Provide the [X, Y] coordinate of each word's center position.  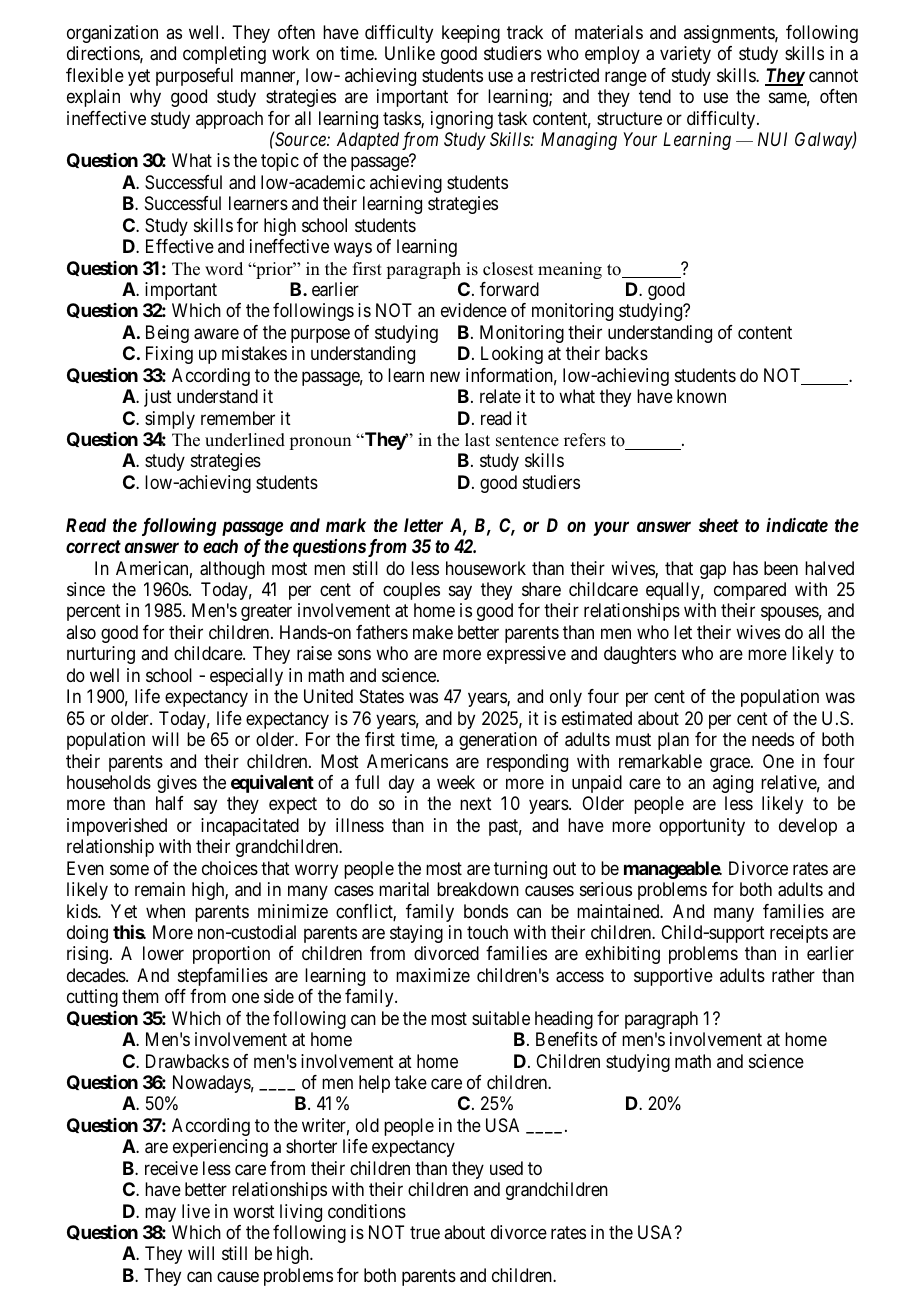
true [425, 1232]
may [160, 1214]
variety [685, 55]
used [506, 1168]
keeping [471, 34]
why [145, 98]
